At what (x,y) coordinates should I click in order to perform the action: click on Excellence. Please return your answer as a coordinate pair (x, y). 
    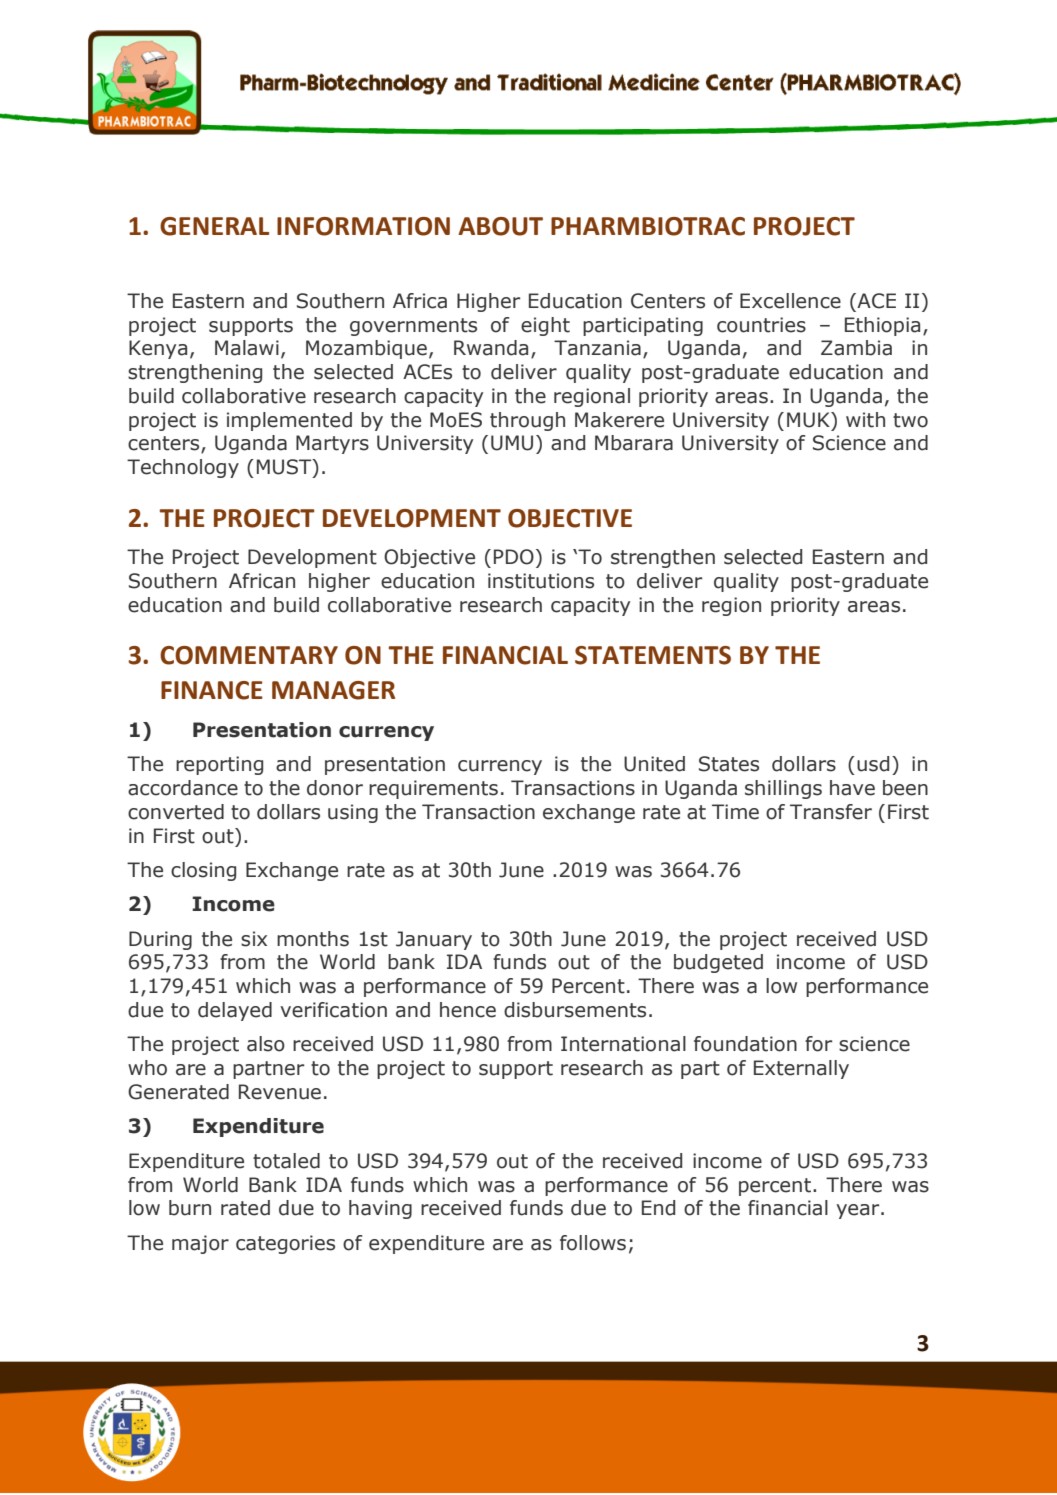
    Looking at the image, I should click on (790, 301).
